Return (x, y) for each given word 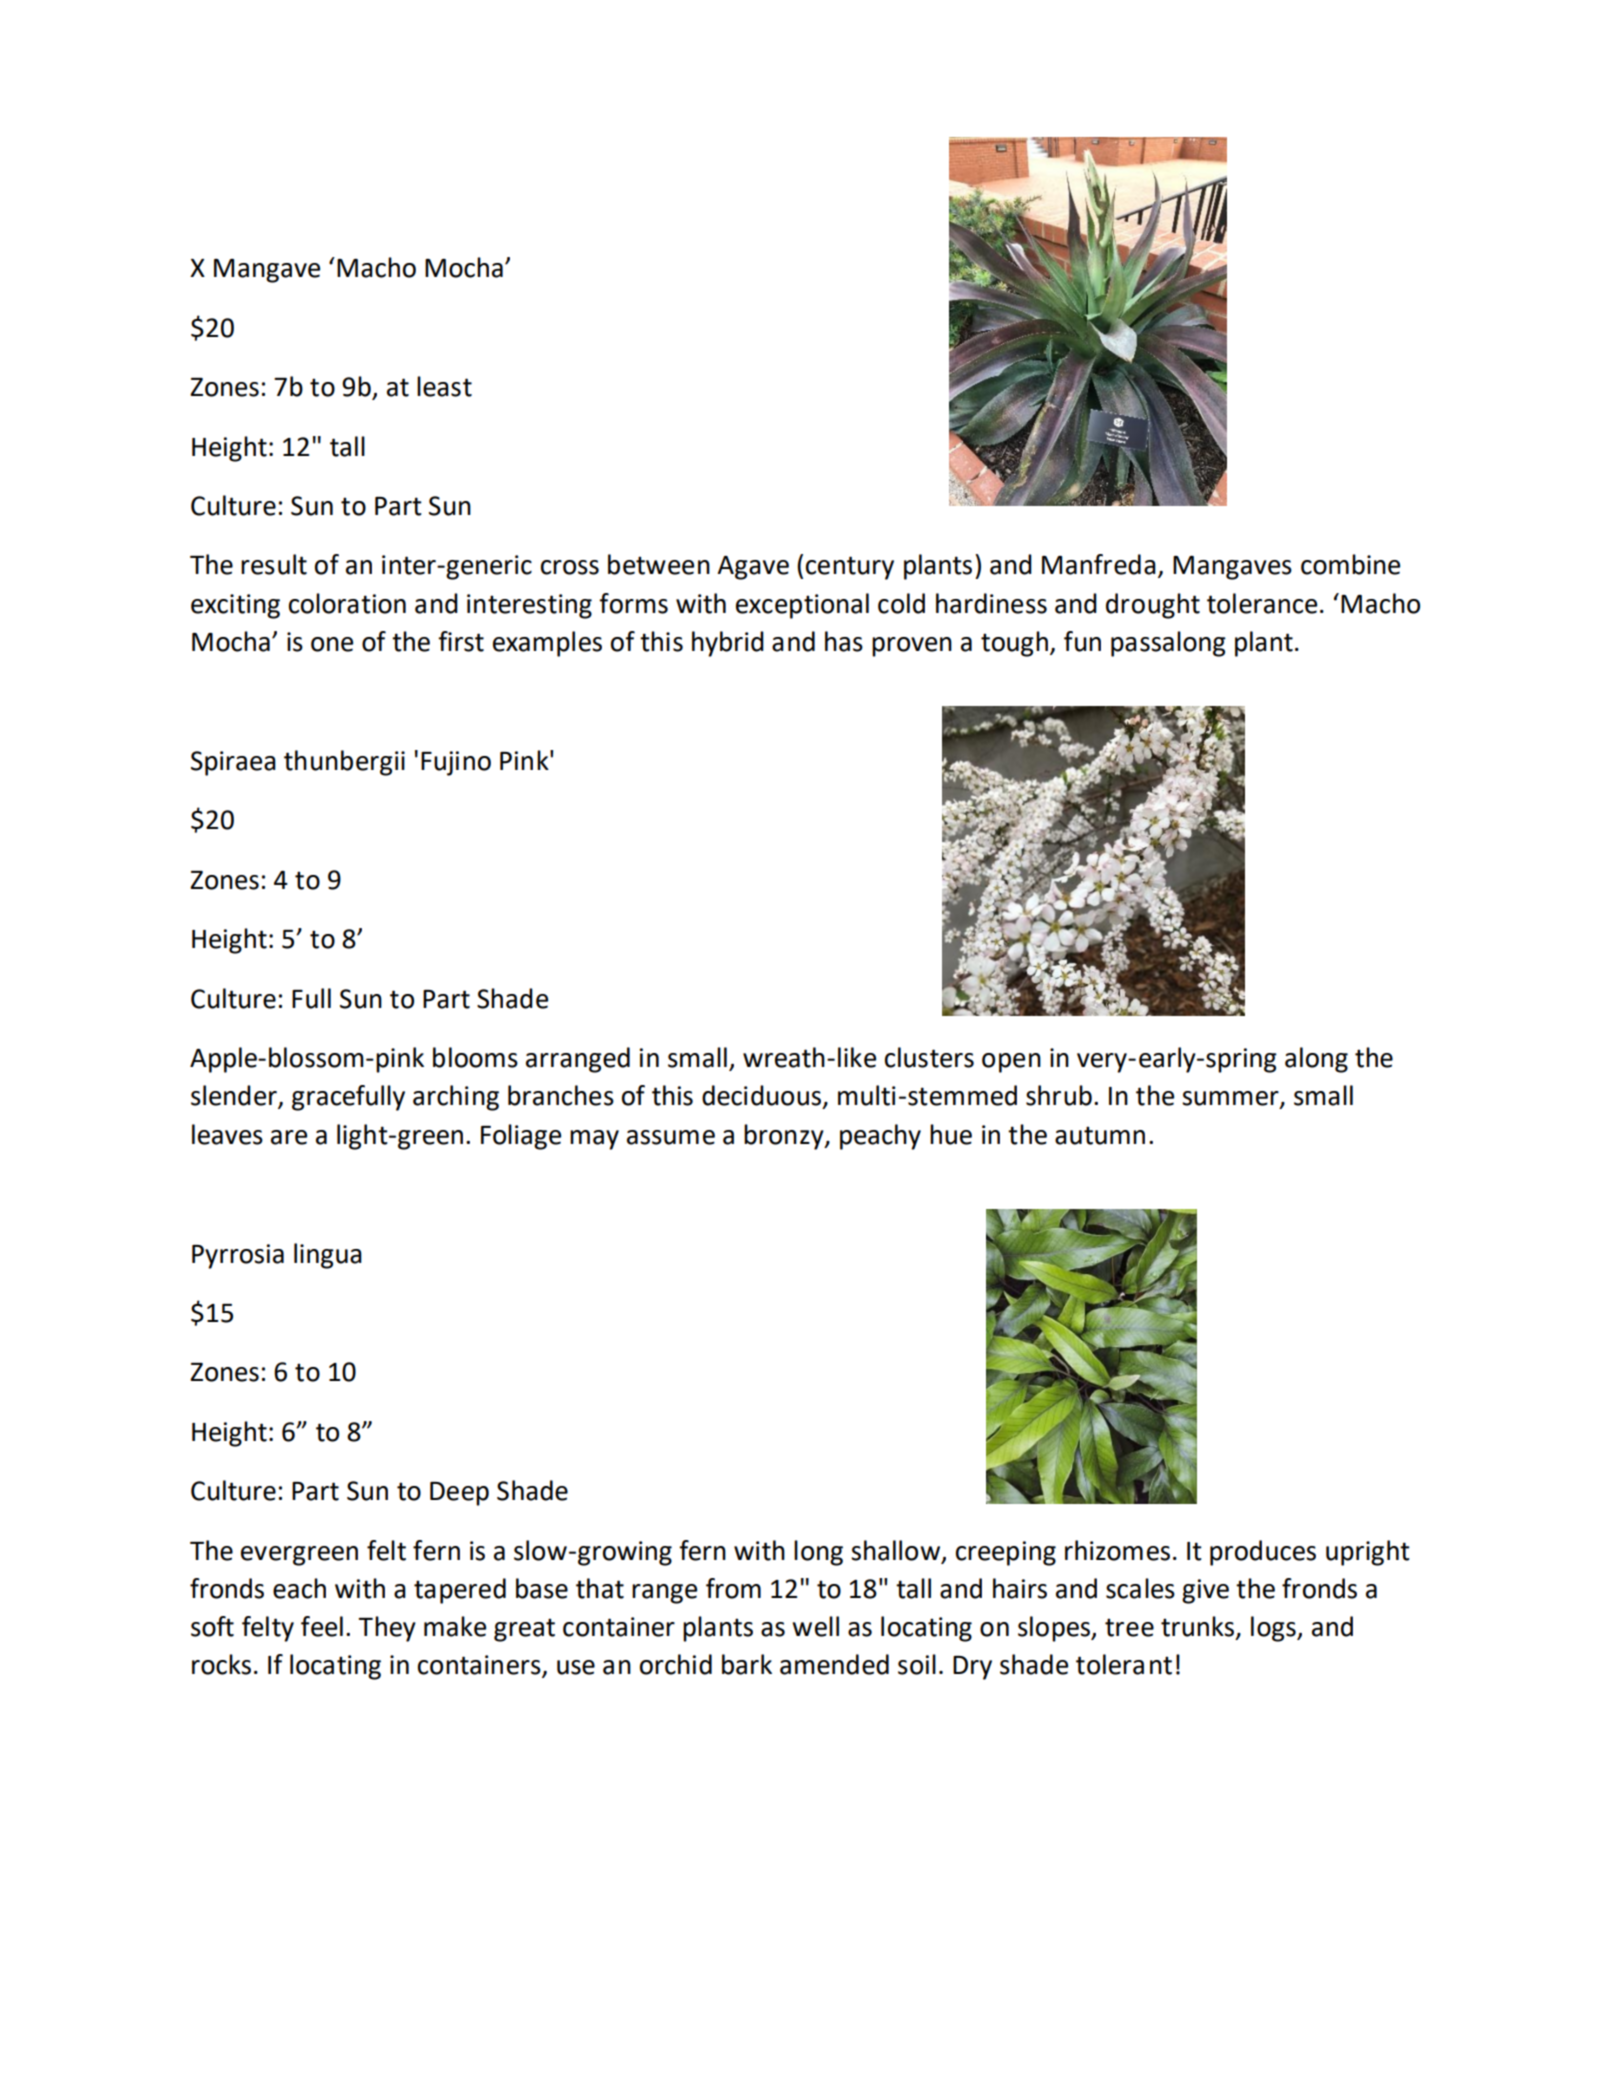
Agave (753, 568)
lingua (328, 1256)
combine (1350, 564)
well (815, 1626)
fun (1082, 641)
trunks (1199, 1627)
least (444, 386)
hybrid (728, 644)
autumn (1100, 1135)
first (461, 641)
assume (671, 1137)
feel (322, 1626)
